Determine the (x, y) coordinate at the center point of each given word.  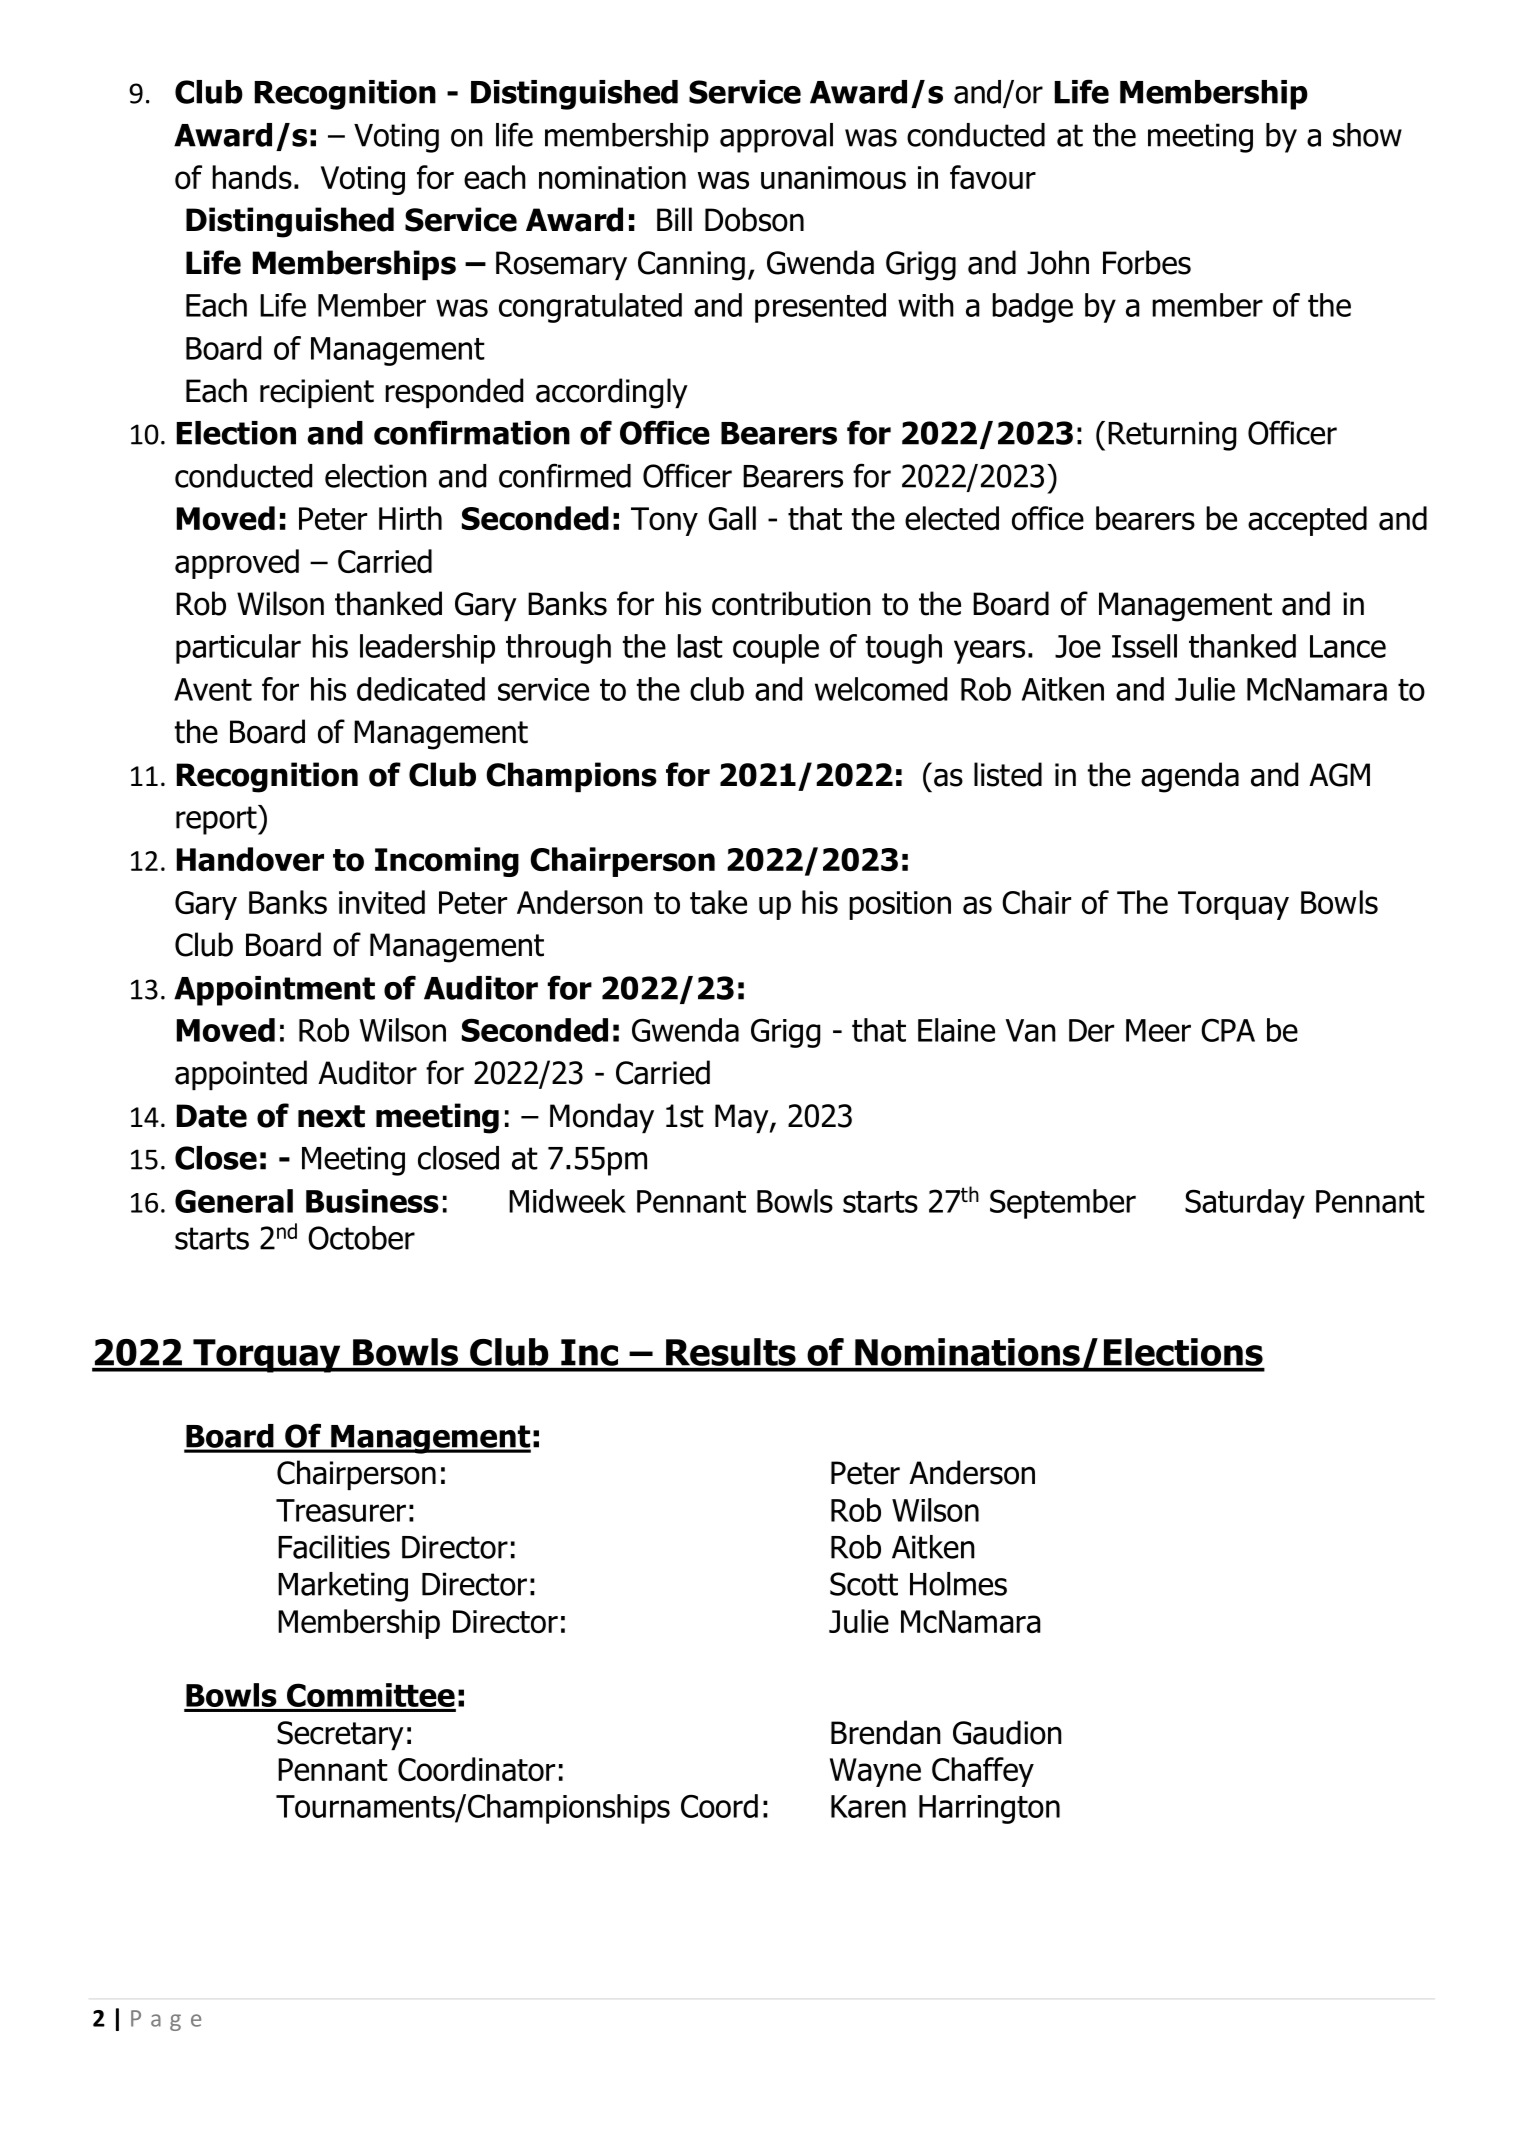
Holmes (958, 1584)
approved (237, 564)
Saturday (1245, 1204)
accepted (1307, 521)
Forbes (1147, 262)
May (743, 1118)
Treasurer (341, 1510)
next (331, 1116)
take (718, 902)
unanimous (833, 178)
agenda (1190, 777)
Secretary (340, 1735)
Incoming (447, 862)
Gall (732, 518)
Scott (864, 1584)
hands (252, 177)
